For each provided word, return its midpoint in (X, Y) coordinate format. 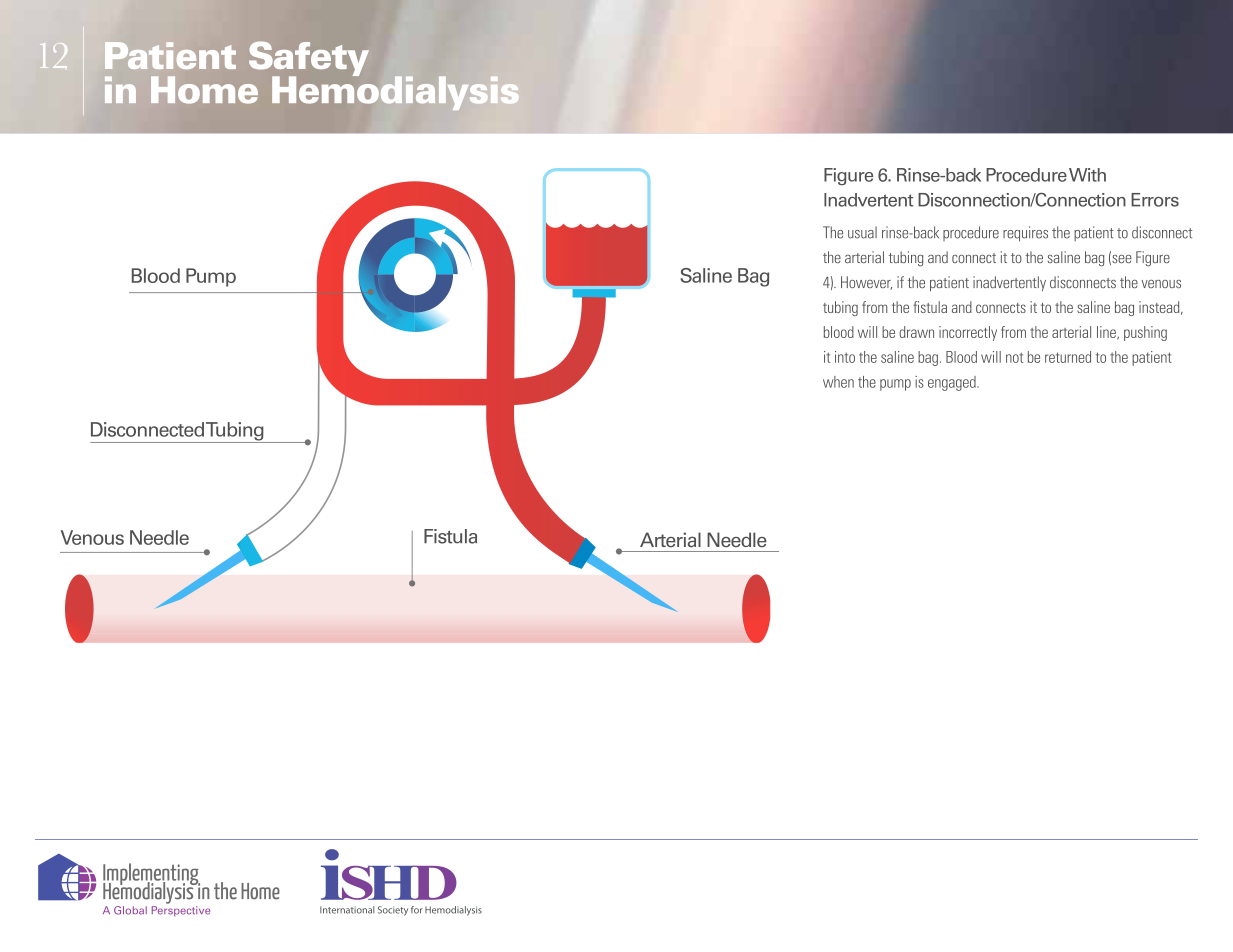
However (866, 283)
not (1014, 357)
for (417, 910)
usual (862, 232)
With (1087, 175)
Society (393, 911)
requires (1025, 234)
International (347, 910)
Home (204, 90)
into (845, 357)
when (838, 382)
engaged (953, 383)
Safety (309, 60)
